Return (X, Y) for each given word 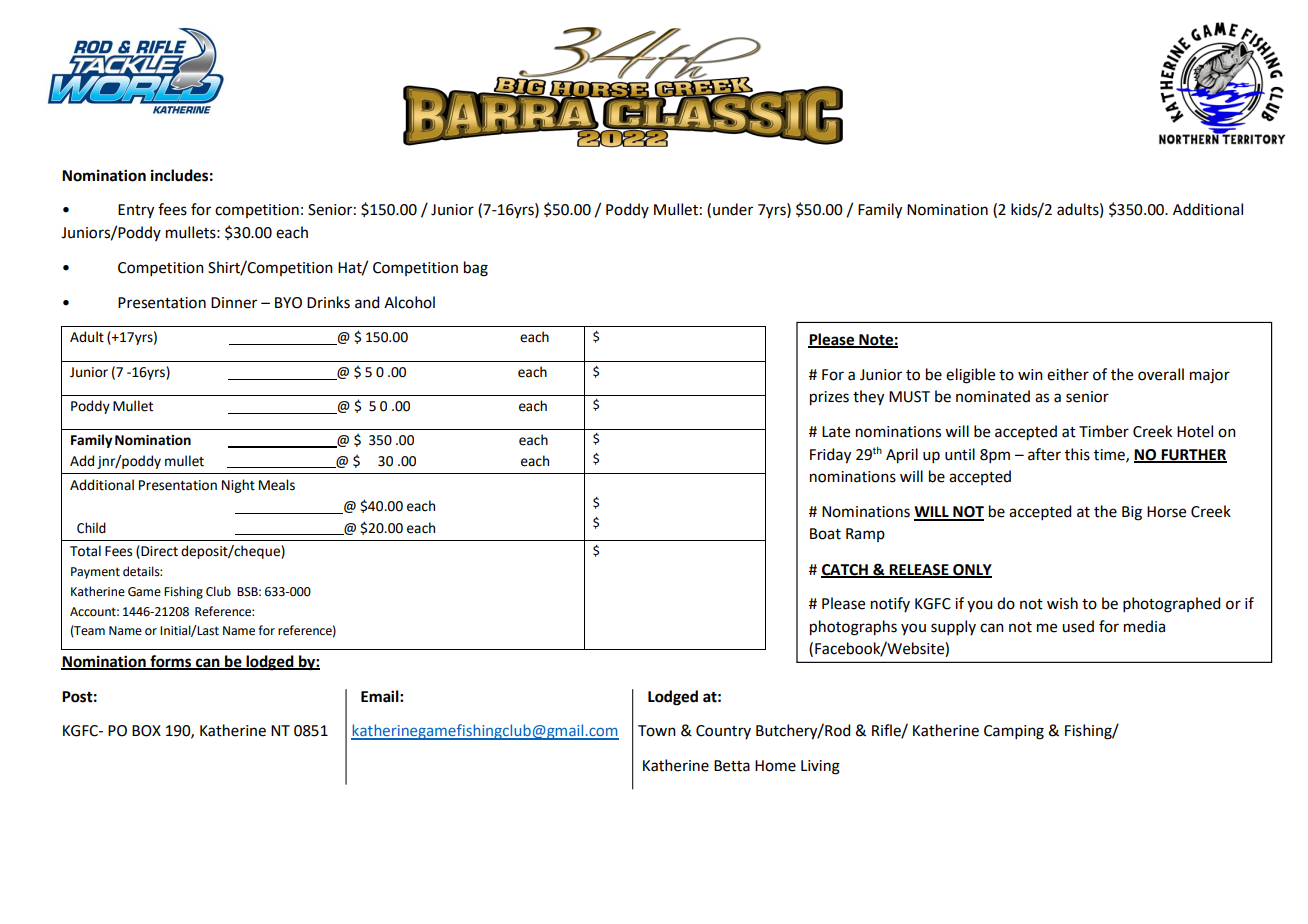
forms (171, 662)
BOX (146, 731)
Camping (1014, 732)
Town (657, 731)
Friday (830, 456)
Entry (136, 211)
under (733, 209)
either (1068, 374)
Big (1132, 513)
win (1030, 374)
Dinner (234, 303)
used (1078, 626)
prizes (829, 398)
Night (238, 486)
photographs (853, 628)
